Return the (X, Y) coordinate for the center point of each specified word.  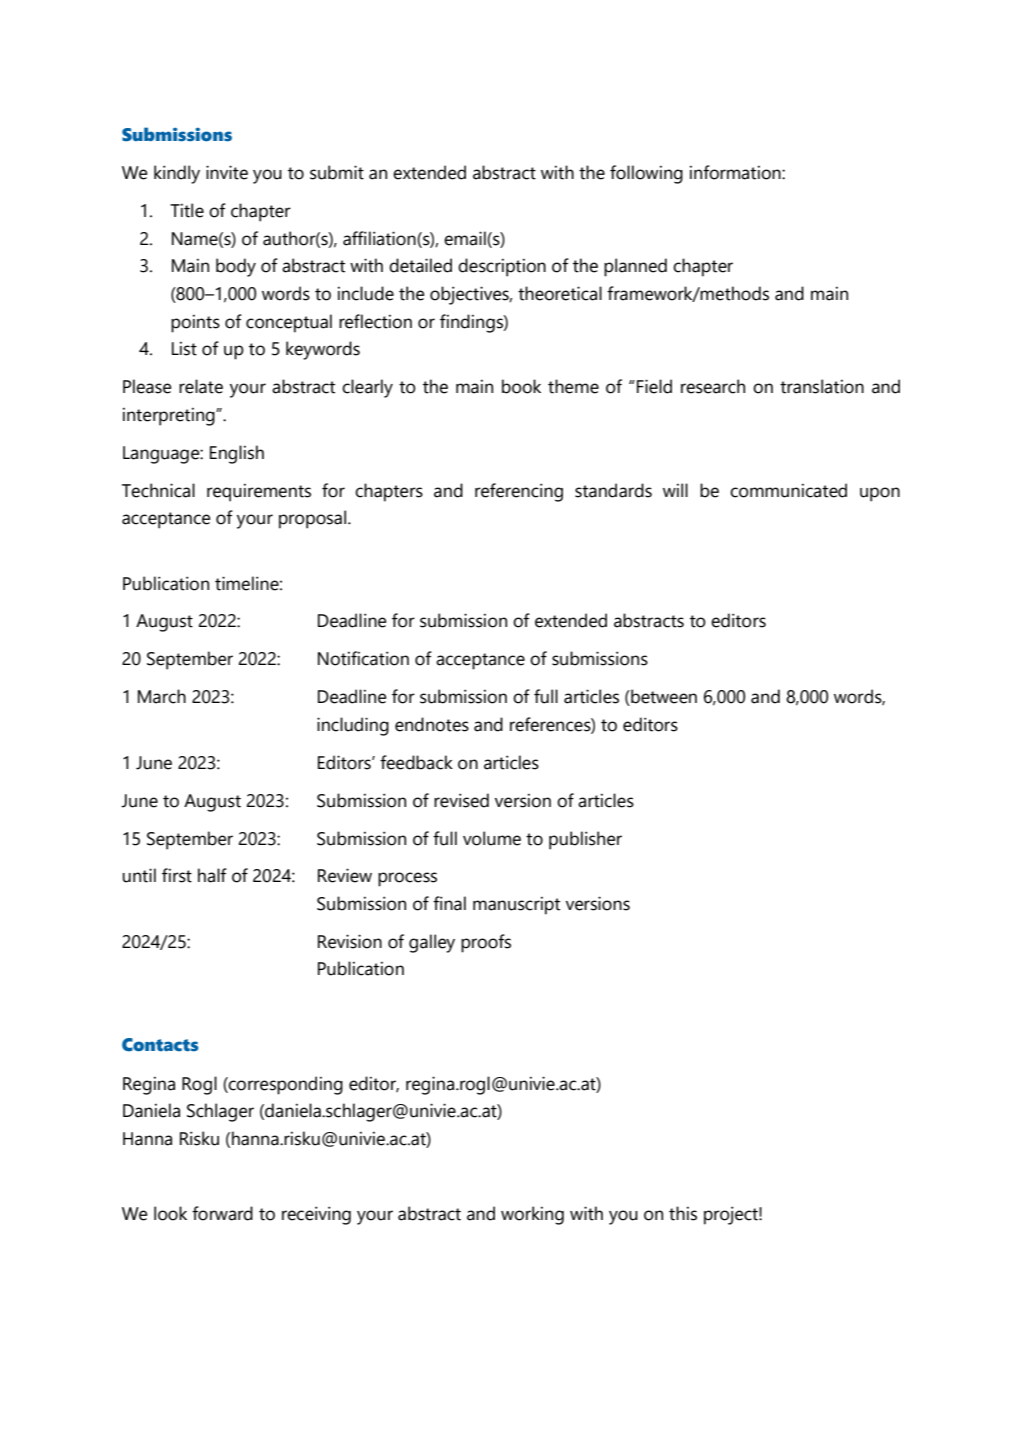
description (502, 267)
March (162, 696)
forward (222, 1213)
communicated (788, 490)
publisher (585, 840)
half (212, 875)
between (663, 697)
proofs (486, 943)
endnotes (432, 724)
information (736, 172)
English (237, 454)
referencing (519, 492)
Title (187, 210)
